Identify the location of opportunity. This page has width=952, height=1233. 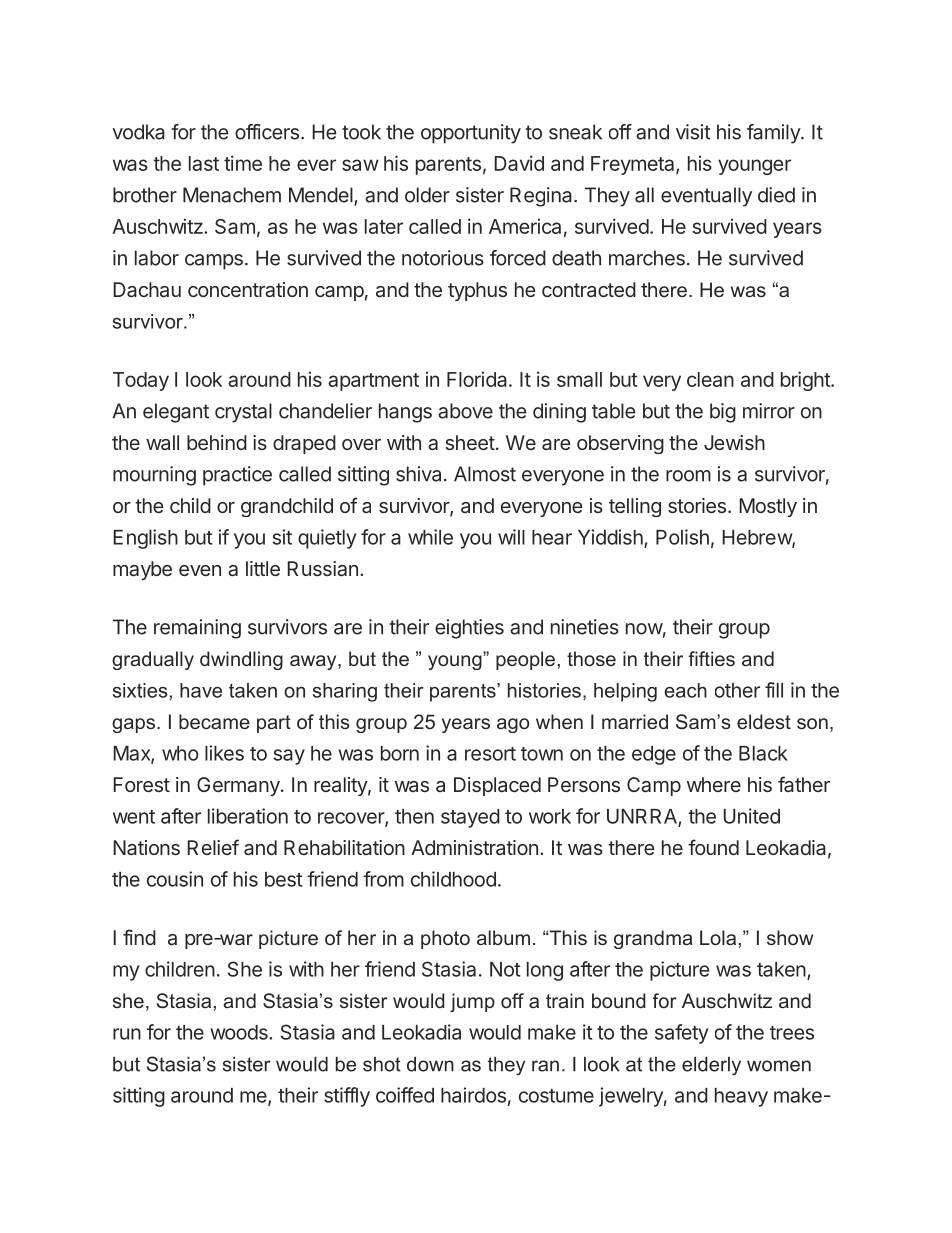
(471, 134).
